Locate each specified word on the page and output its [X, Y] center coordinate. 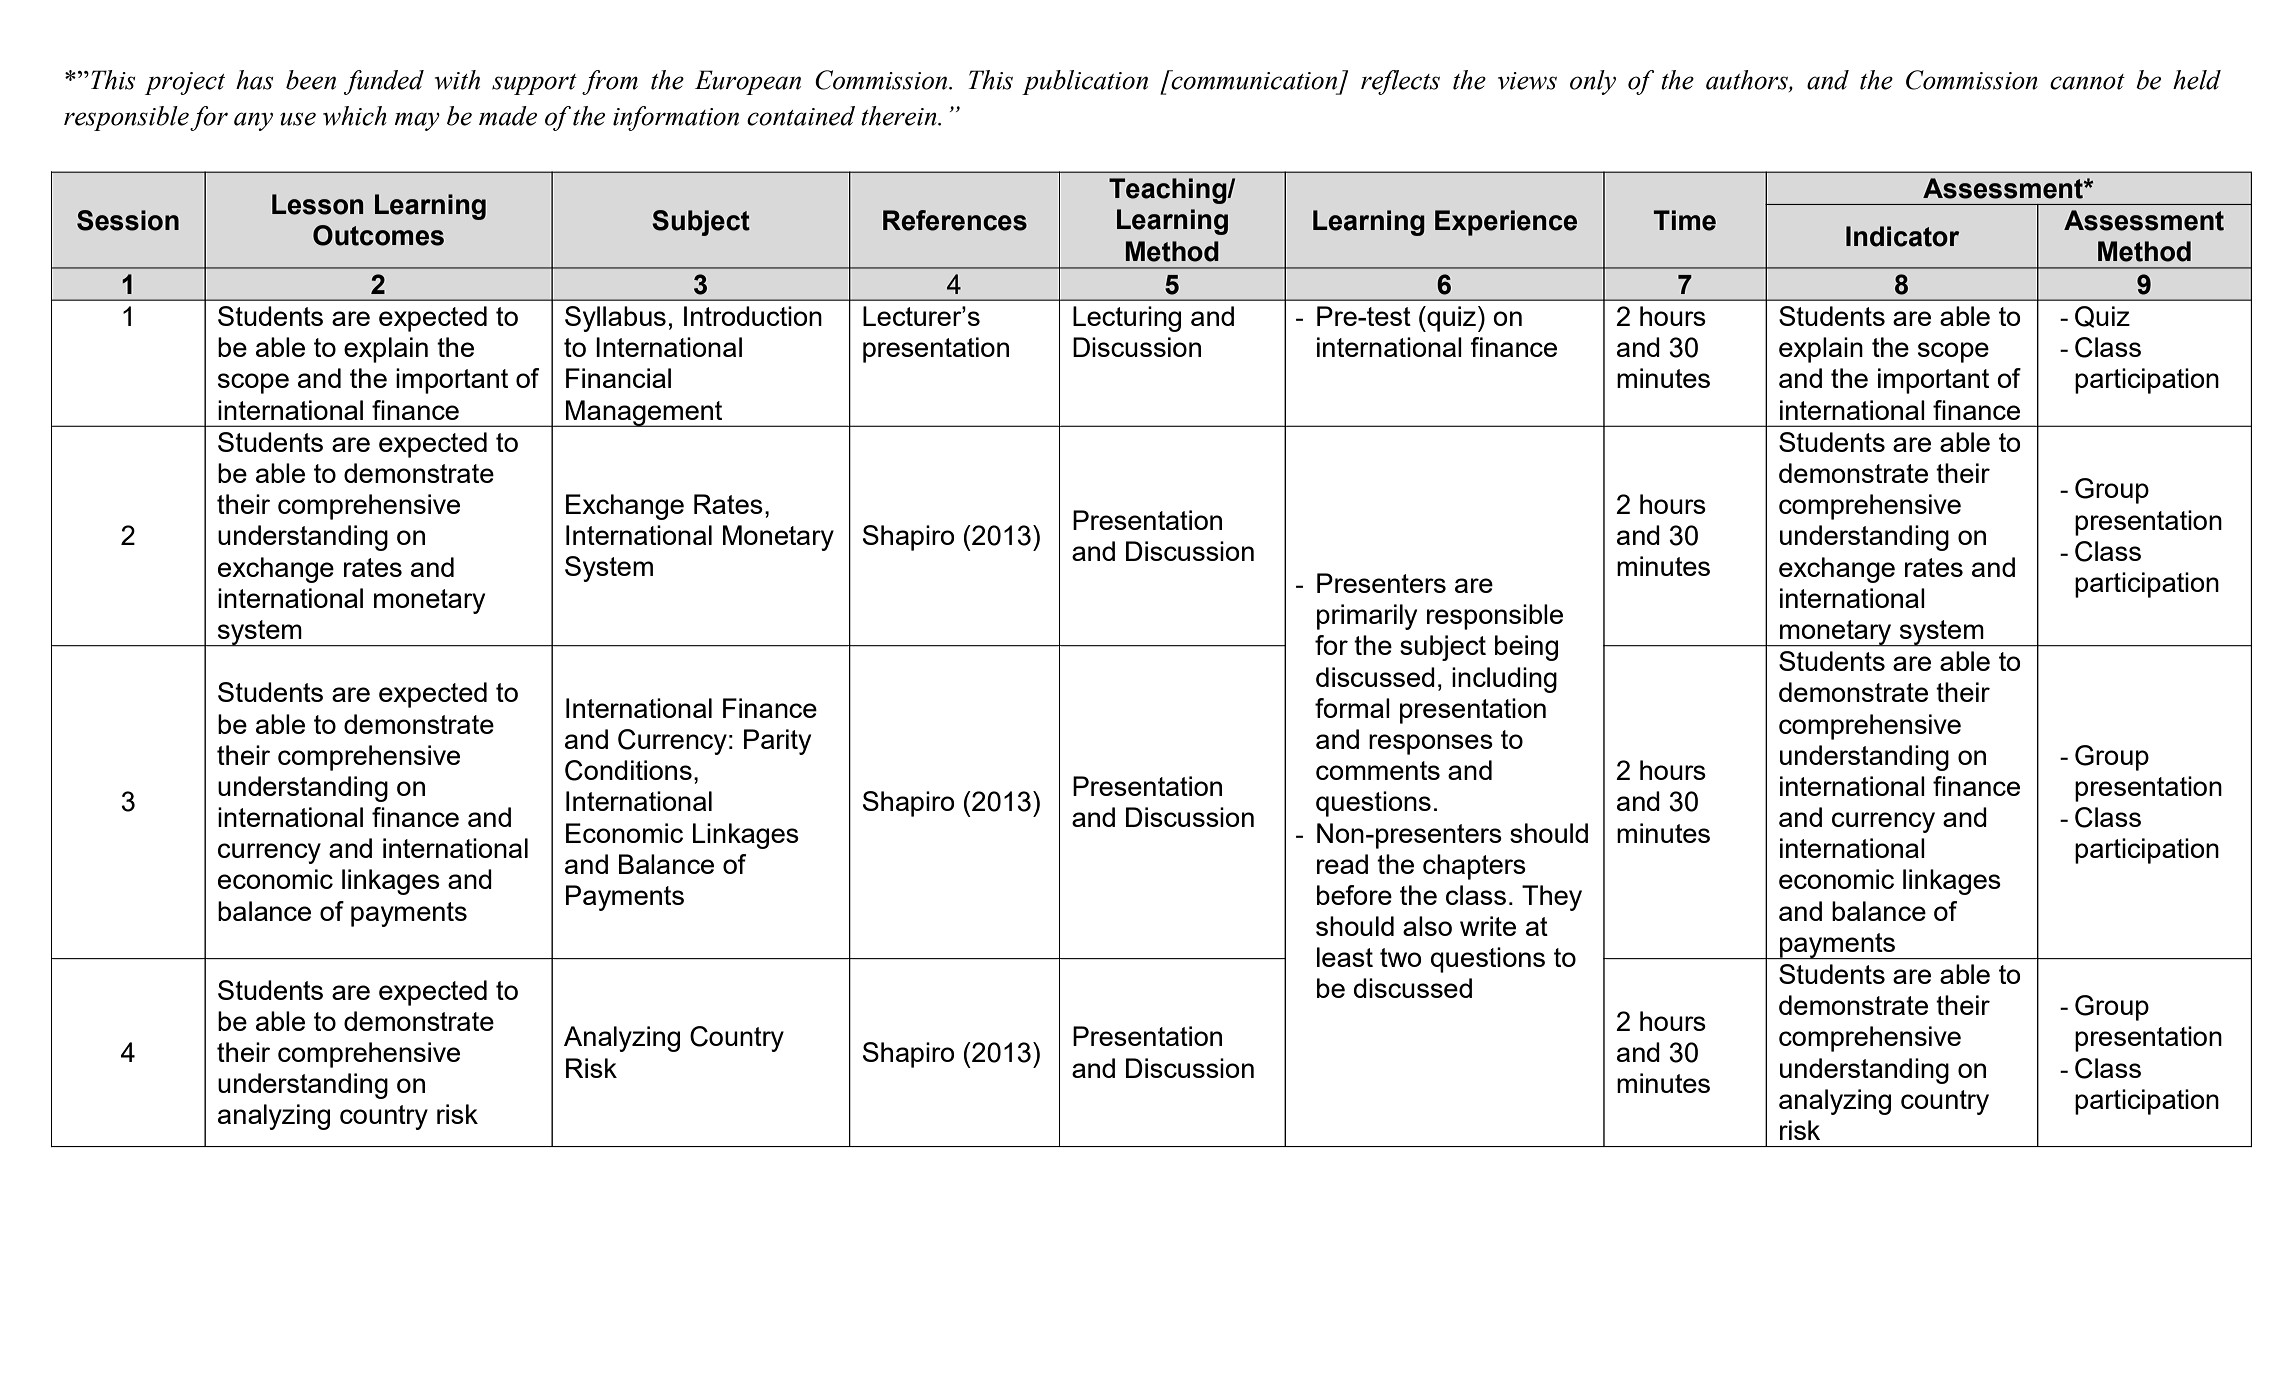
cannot [2087, 82]
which [355, 116]
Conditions [628, 770]
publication [1085, 82]
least [1345, 957]
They [1552, 898]
